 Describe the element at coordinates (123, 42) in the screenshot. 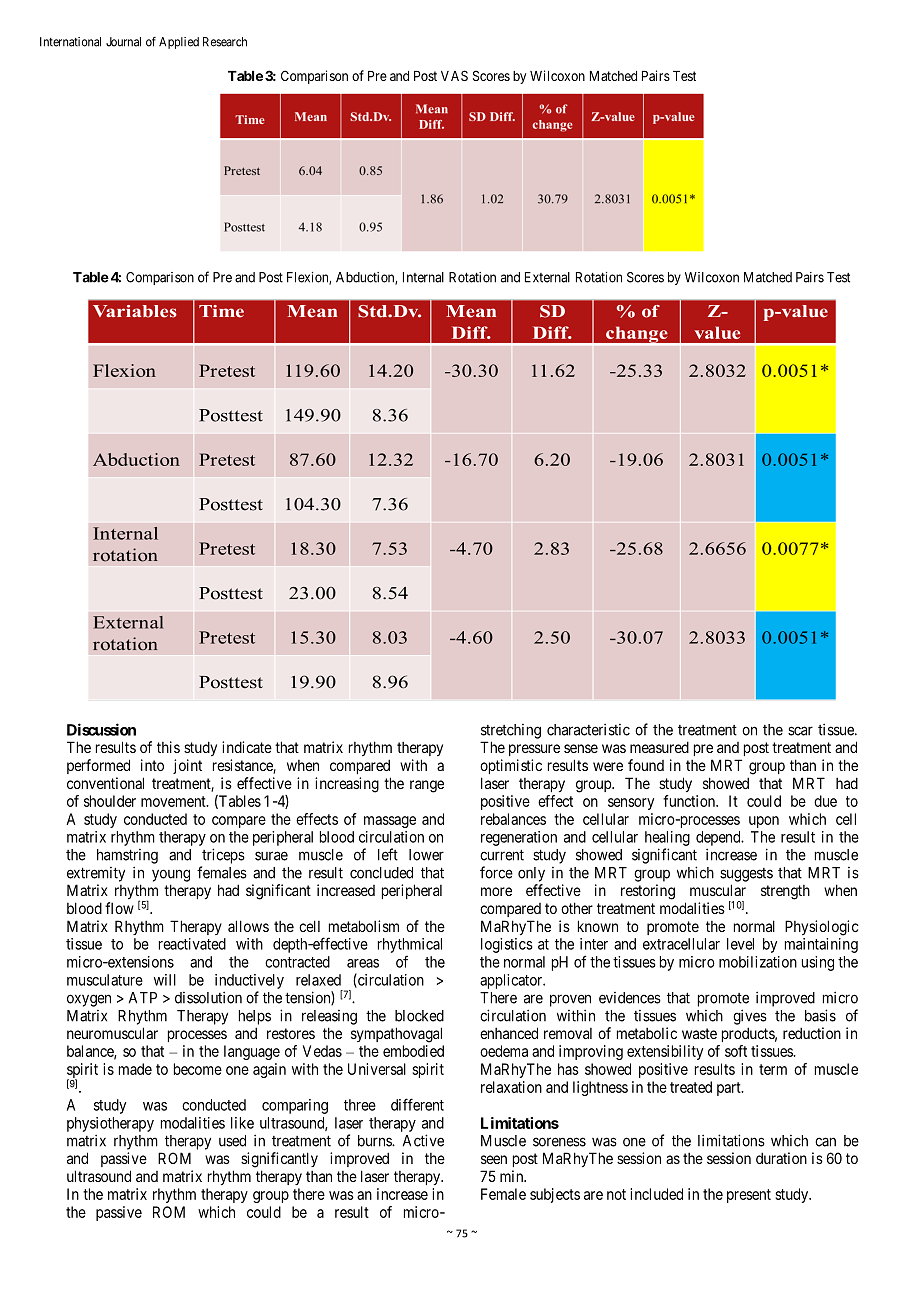

I see `Journal` at that location.
